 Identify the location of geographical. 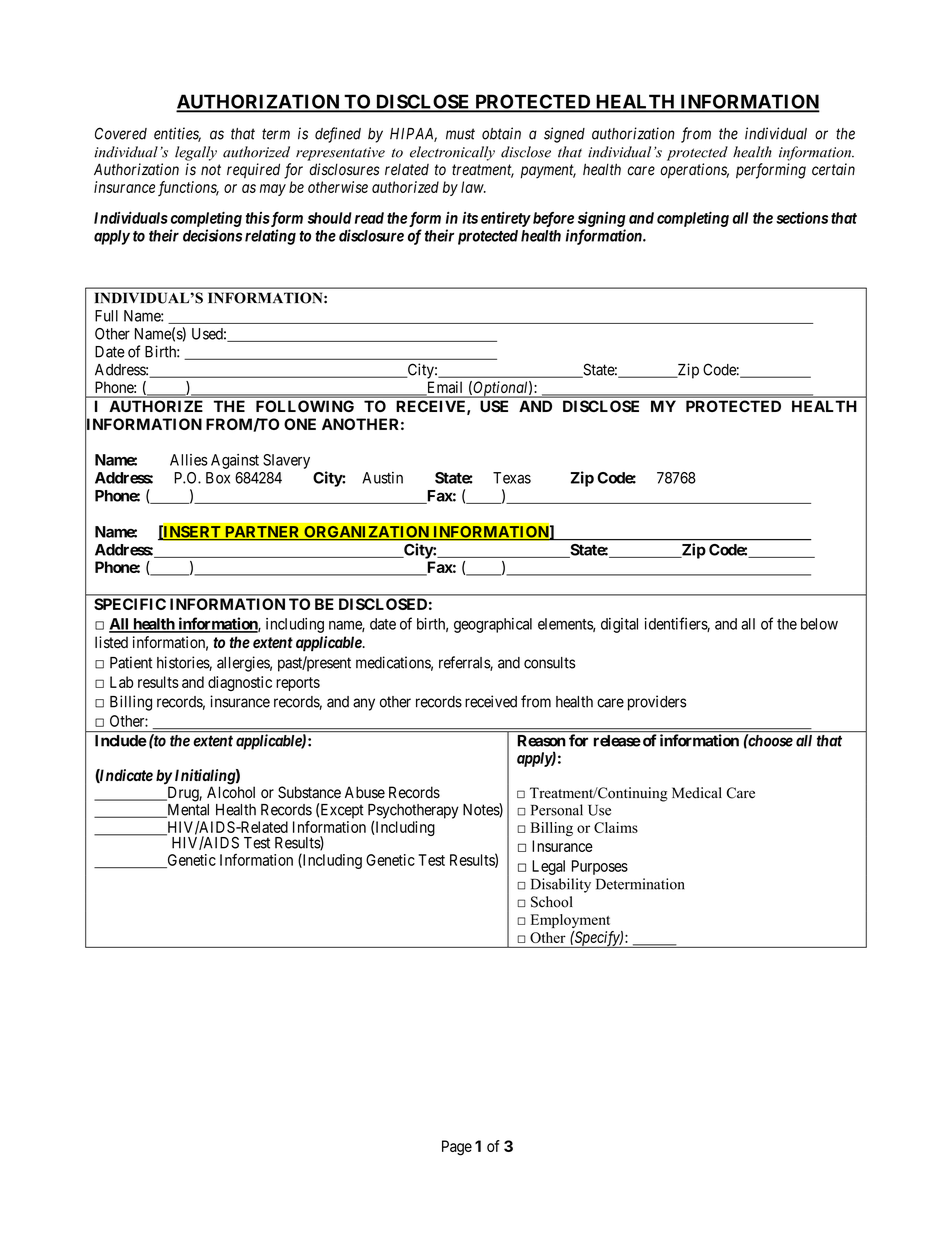
(493, 625).
